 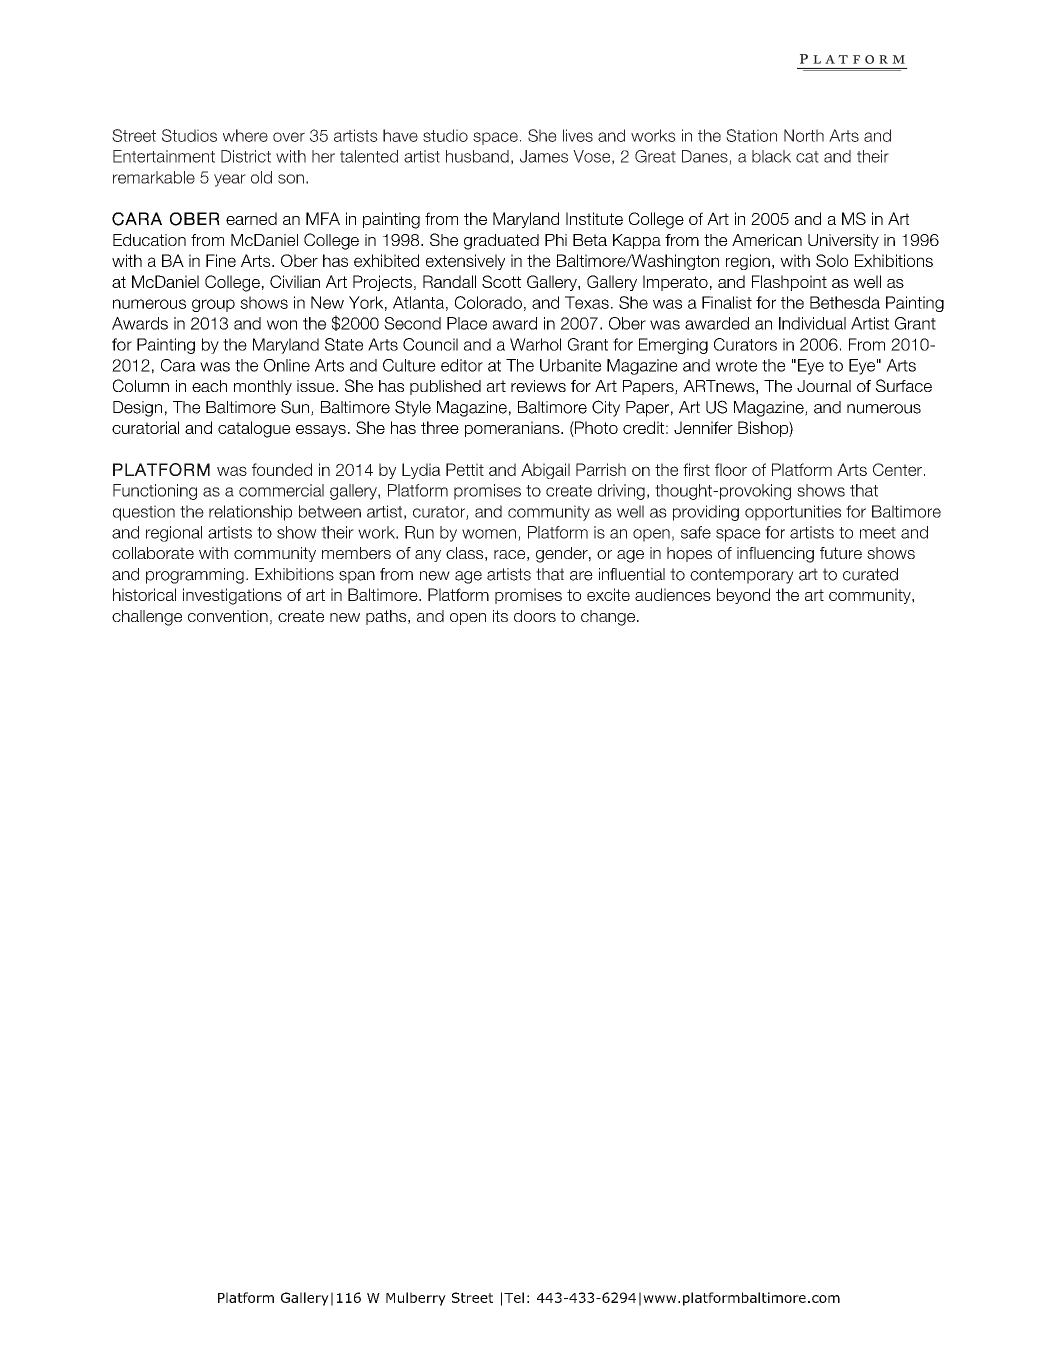 What do you see at coordinates (771, 156) in the image?
I see `black` at bounding box center [771, 156].
